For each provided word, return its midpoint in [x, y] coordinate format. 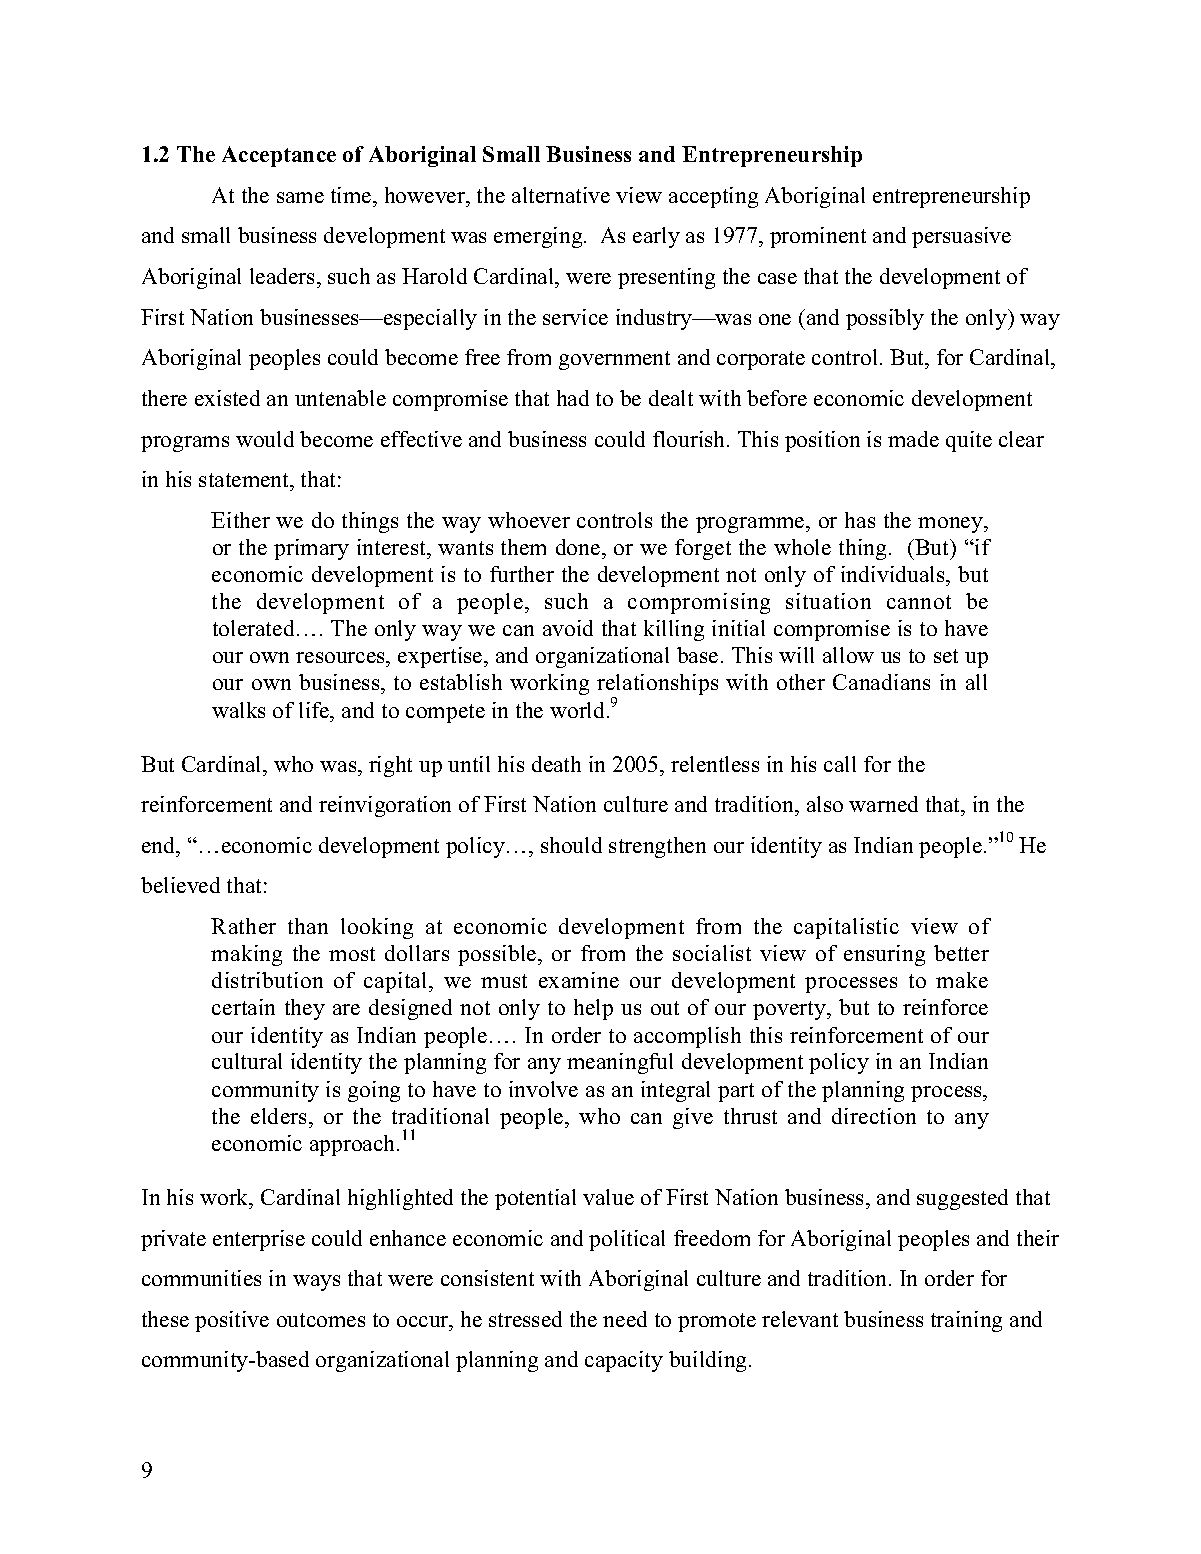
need [625, 1319]
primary [311, 549]
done [579, 547]
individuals [894, 574]
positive [232, 1321]
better [961, 953]
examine [579, 980]
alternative [561, 195]
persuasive [961, 237]
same [300, 197]
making [246, 955]
